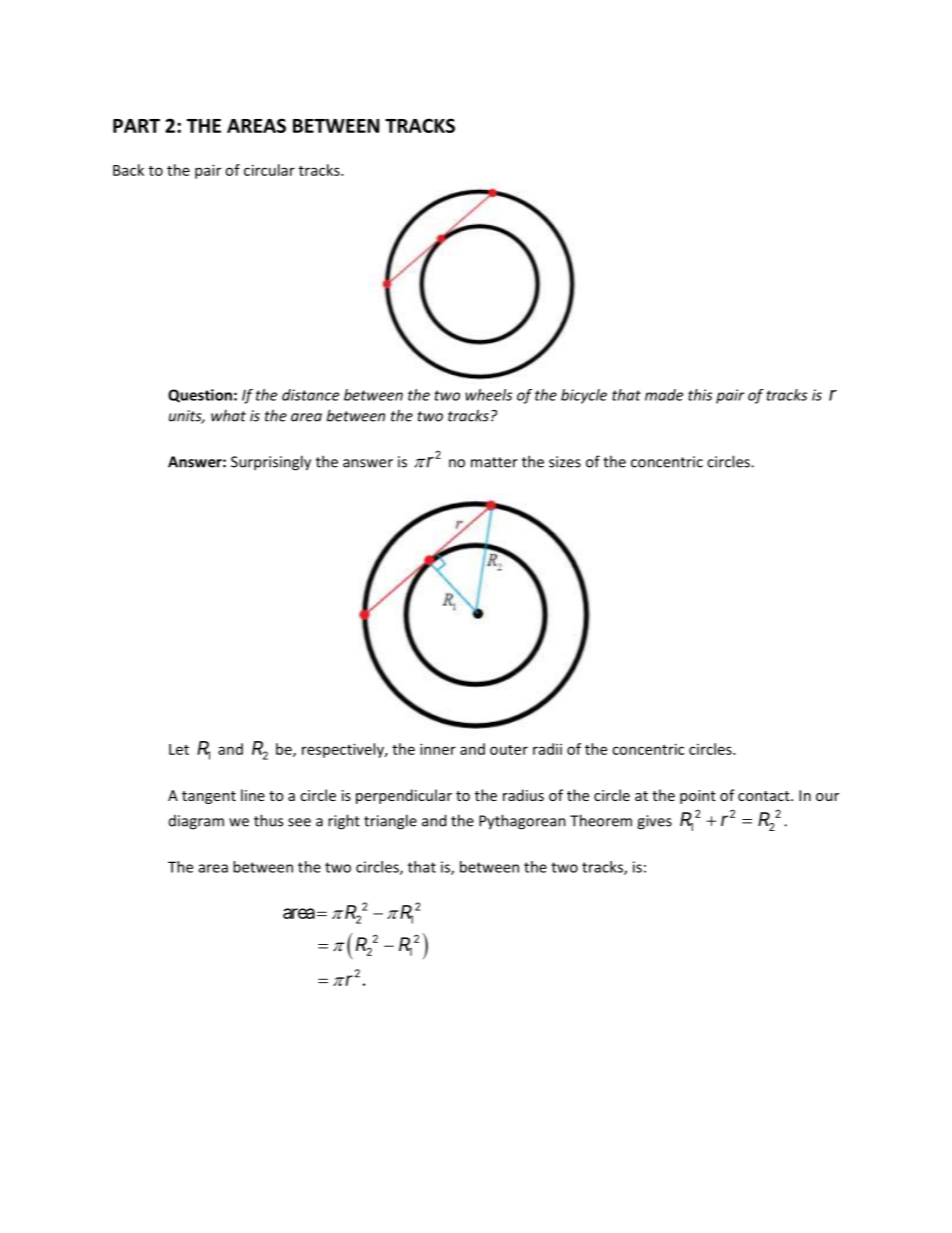  Describe the element at coordinates (136, 126) in the document. I see `PART` at that location.
